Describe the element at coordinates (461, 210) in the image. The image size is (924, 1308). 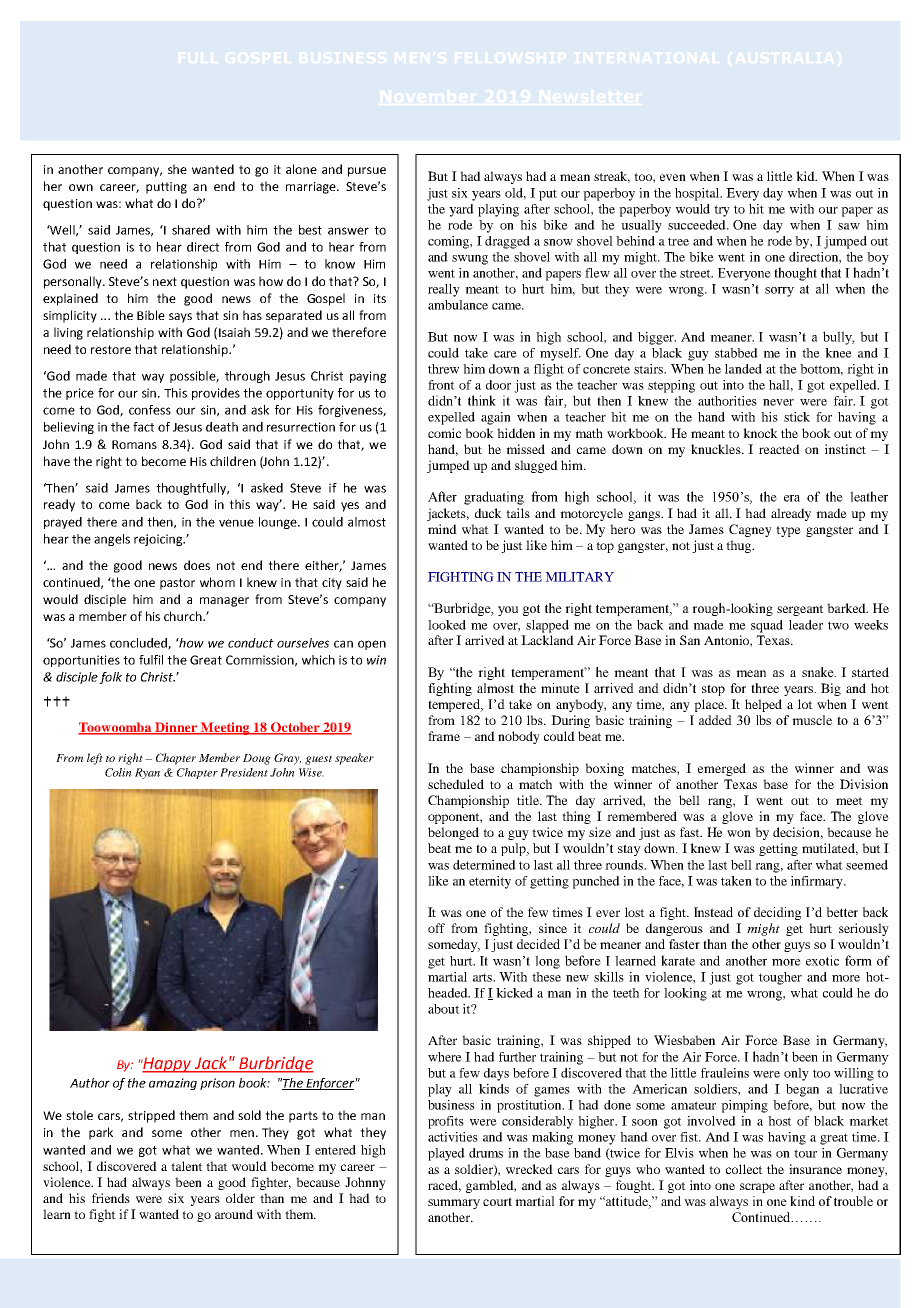
I see `yard` at that location.
